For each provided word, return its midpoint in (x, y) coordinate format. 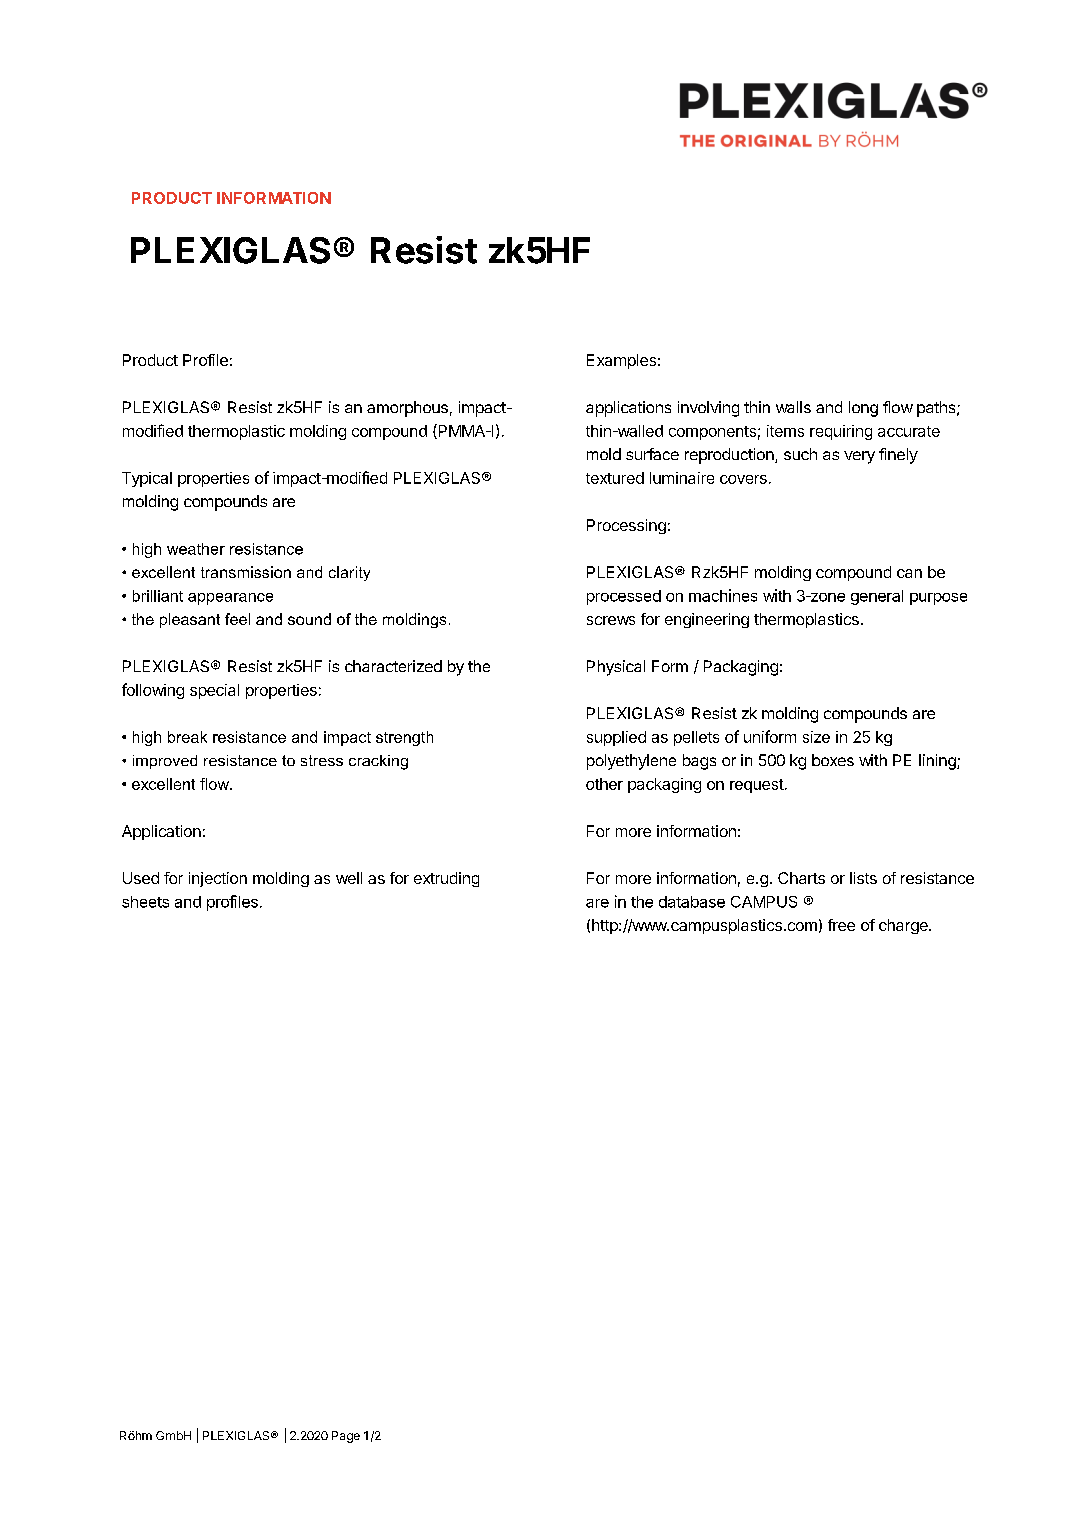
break (187, 737)
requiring (841, 432)
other (604, 784)
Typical (147, 479)
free (841, 925)
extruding (446, 879)
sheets (145, 902)
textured (615, 478)
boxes (833, 760)
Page (346, 1437)
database (692, 902)
